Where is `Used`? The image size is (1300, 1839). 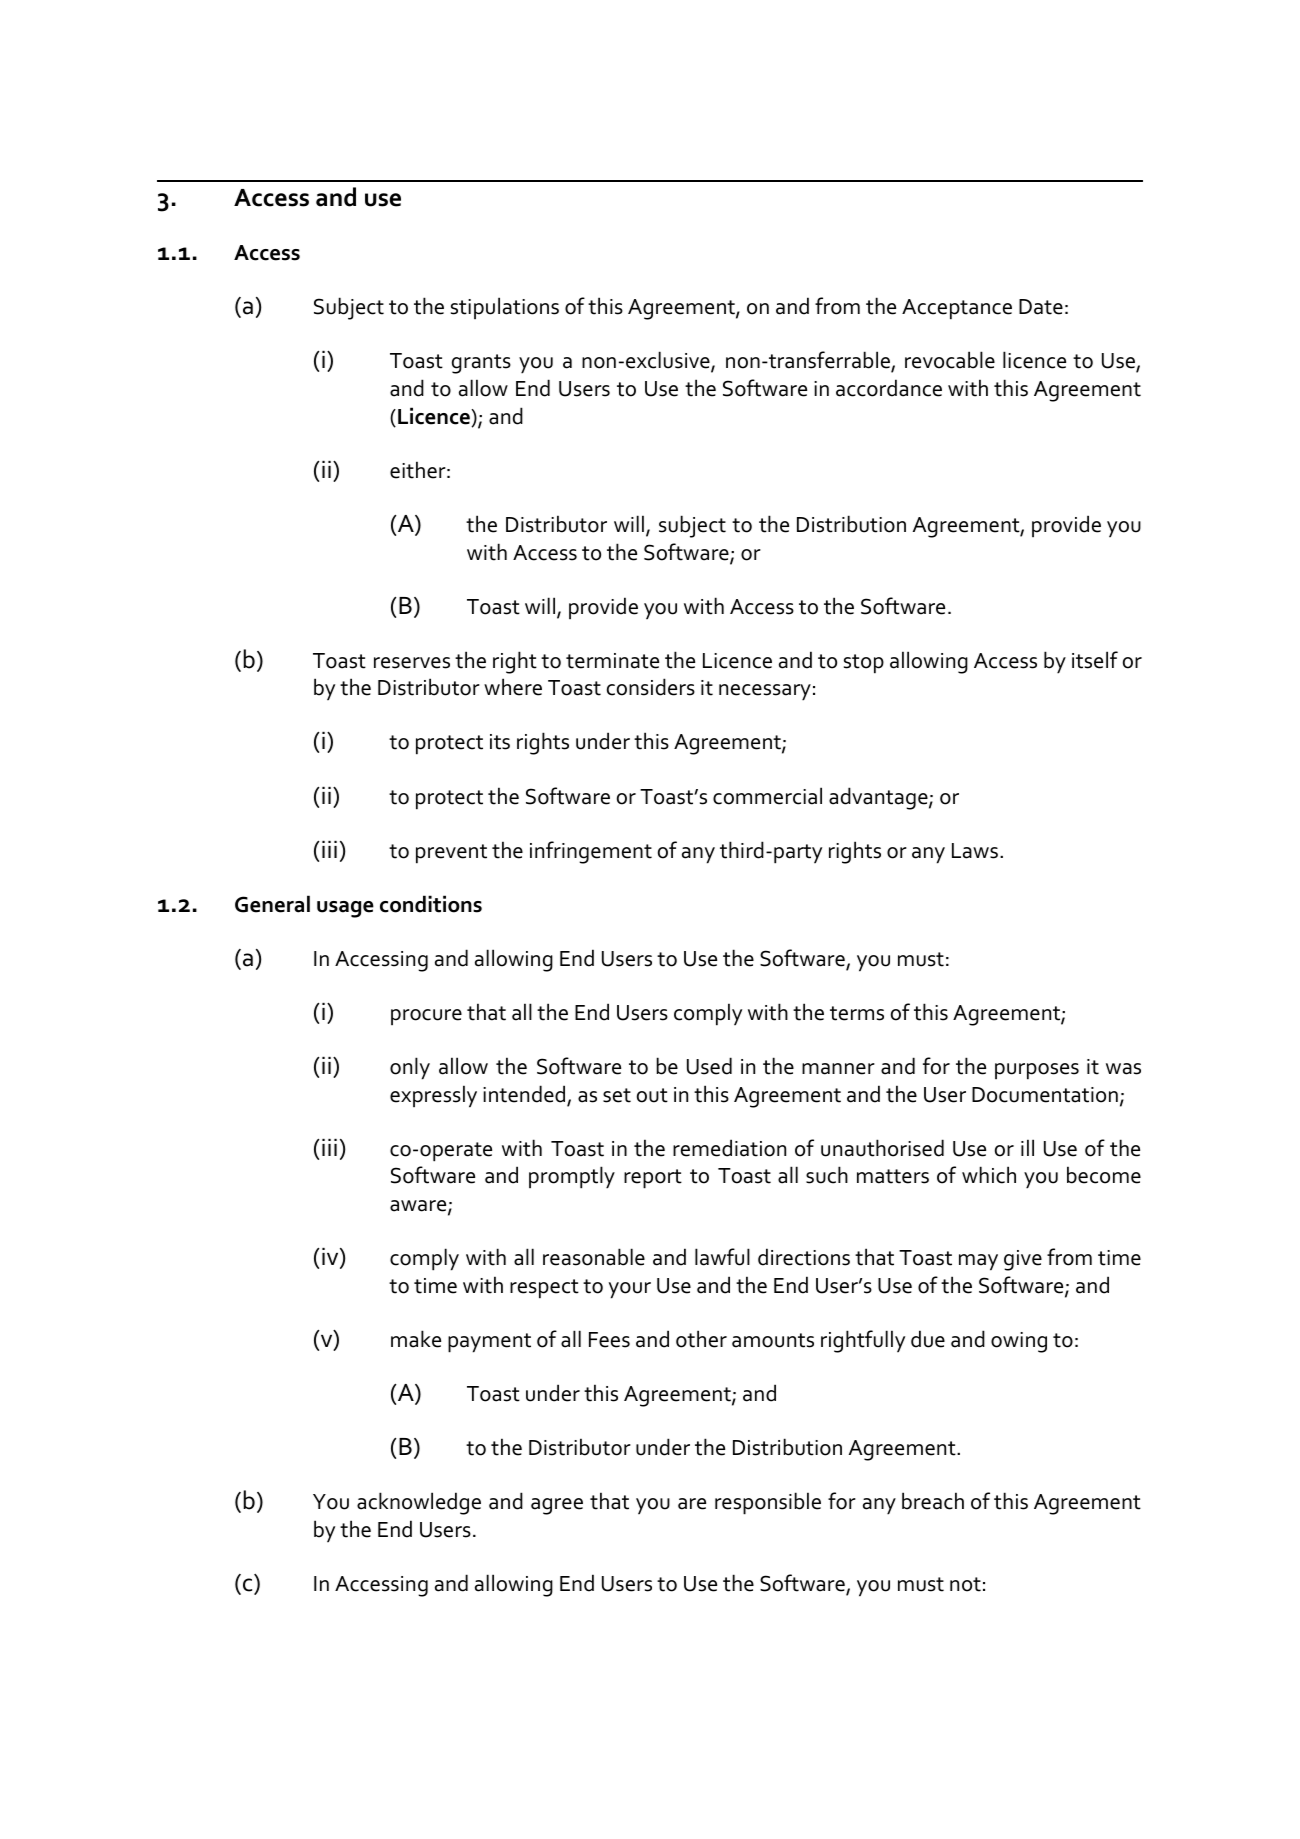 Used is located at coordinates (709, 1066).
